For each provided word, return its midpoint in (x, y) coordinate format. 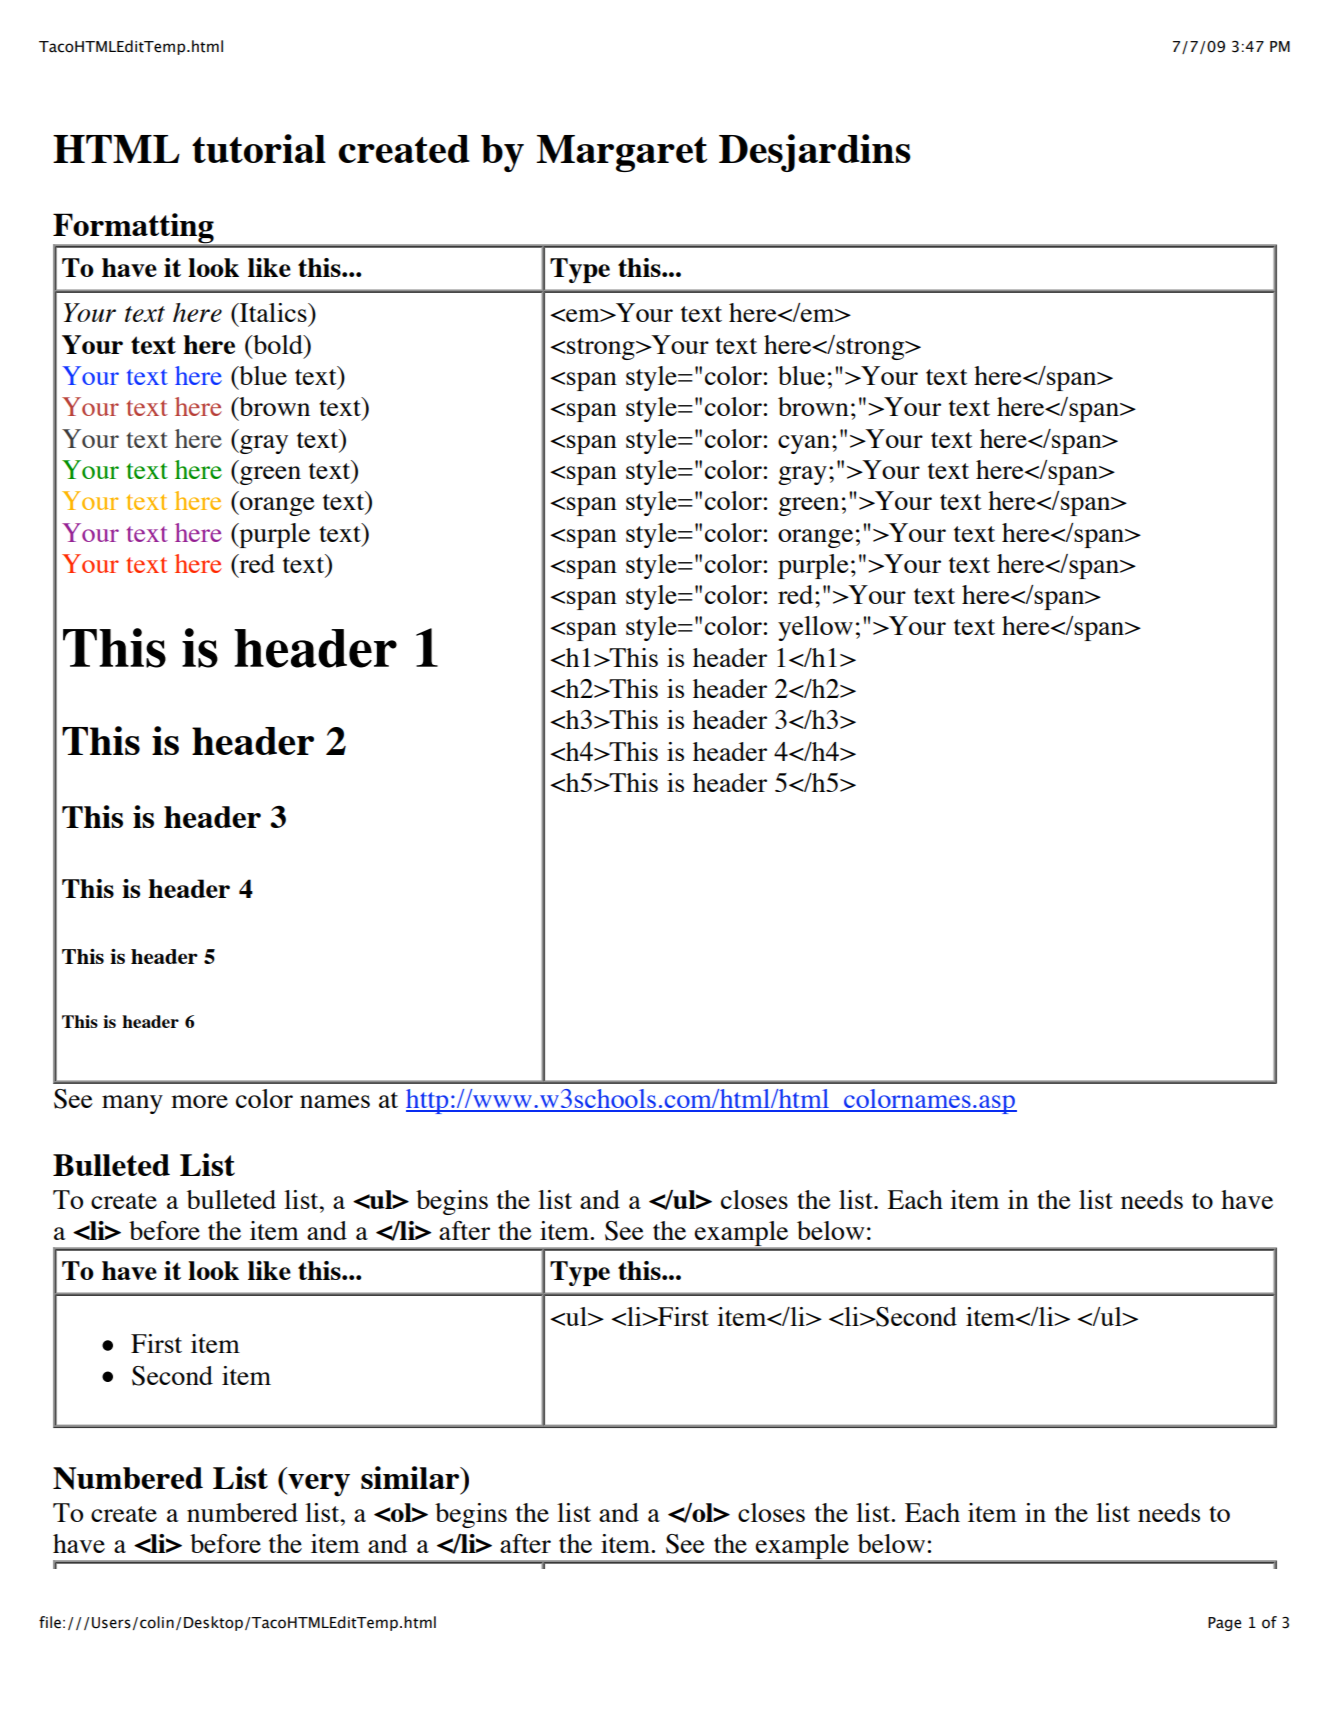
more (199, 1101)
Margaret (622, 153)
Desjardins (815, 153)
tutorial (259, 148)
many (132, 1104)
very (318, 1485)
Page (1224, 1624)
